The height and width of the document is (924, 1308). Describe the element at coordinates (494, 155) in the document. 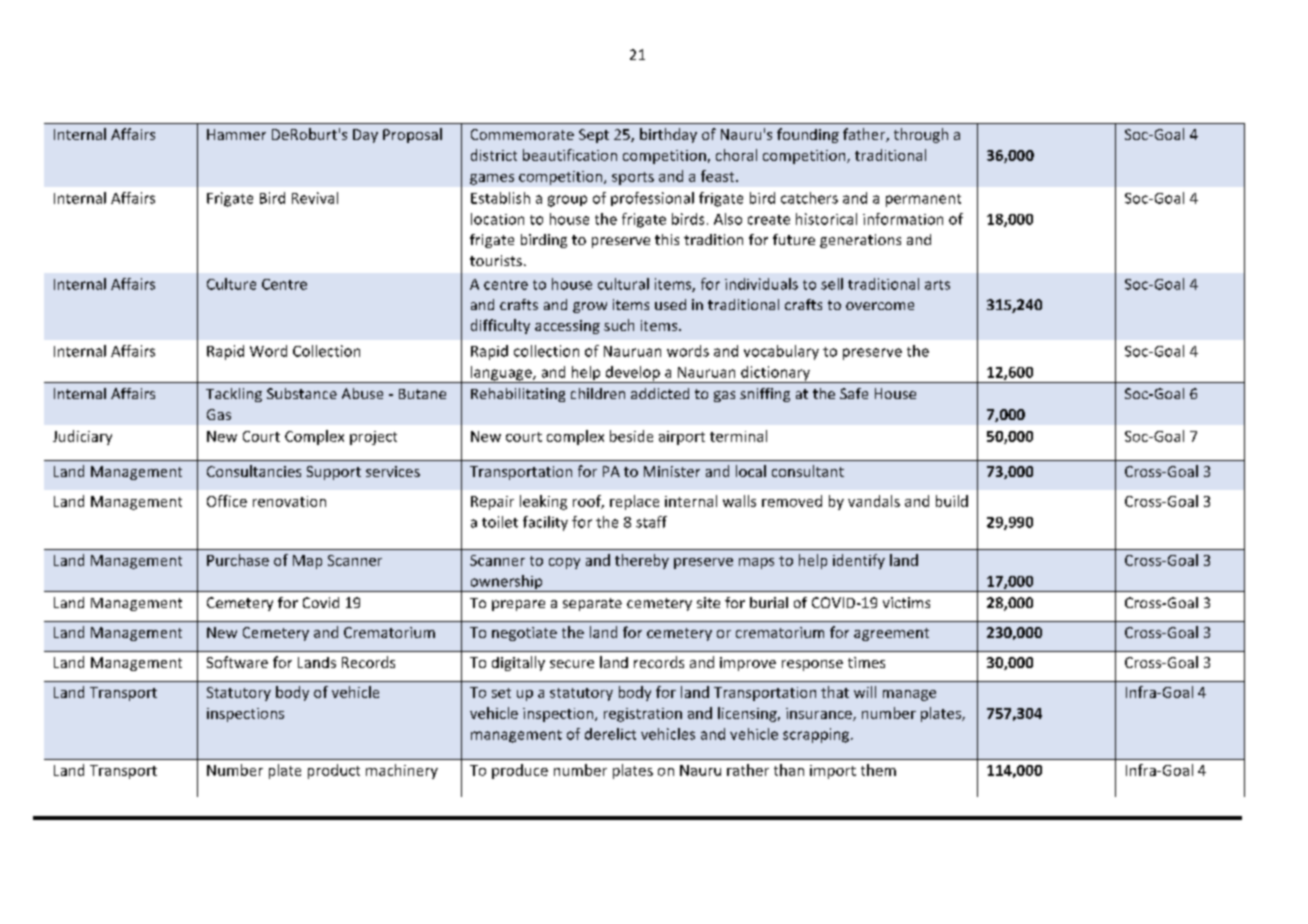

I see `district` at that location.
